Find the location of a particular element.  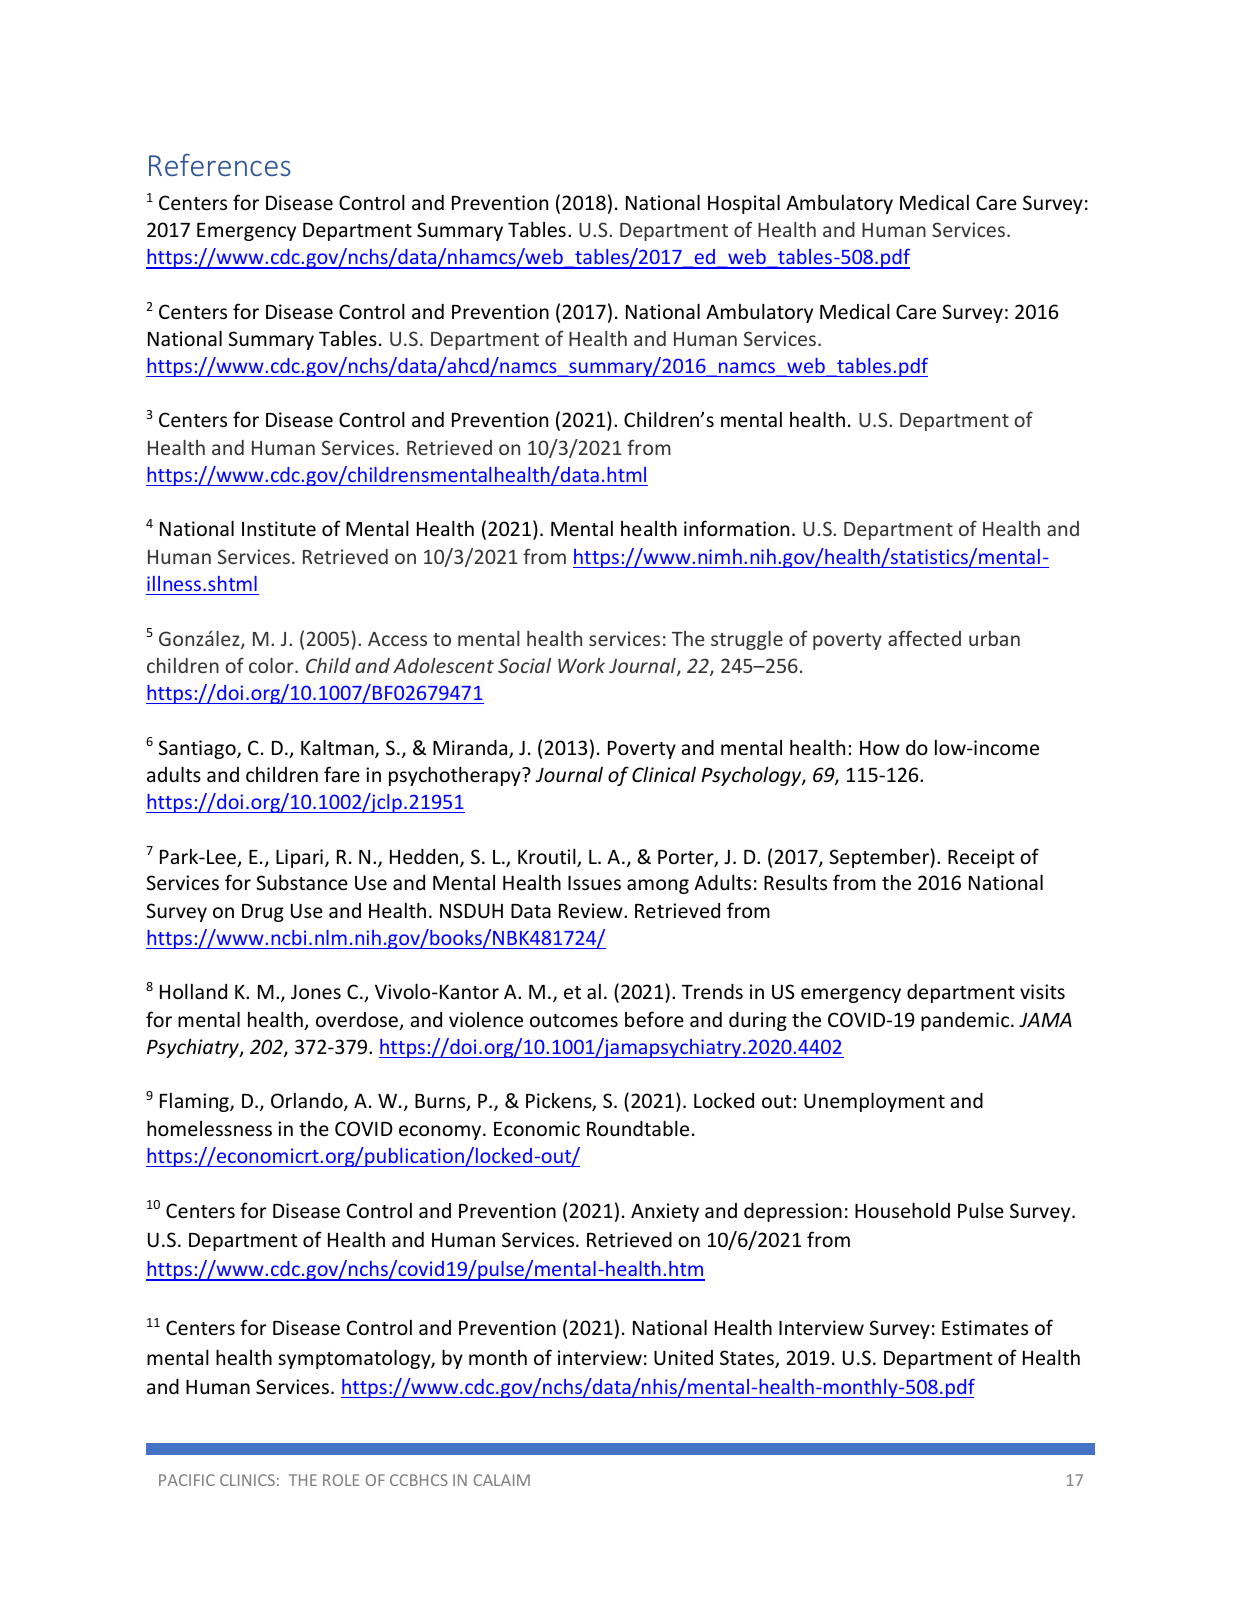

Hospital is located at coordinates (744, 204).
